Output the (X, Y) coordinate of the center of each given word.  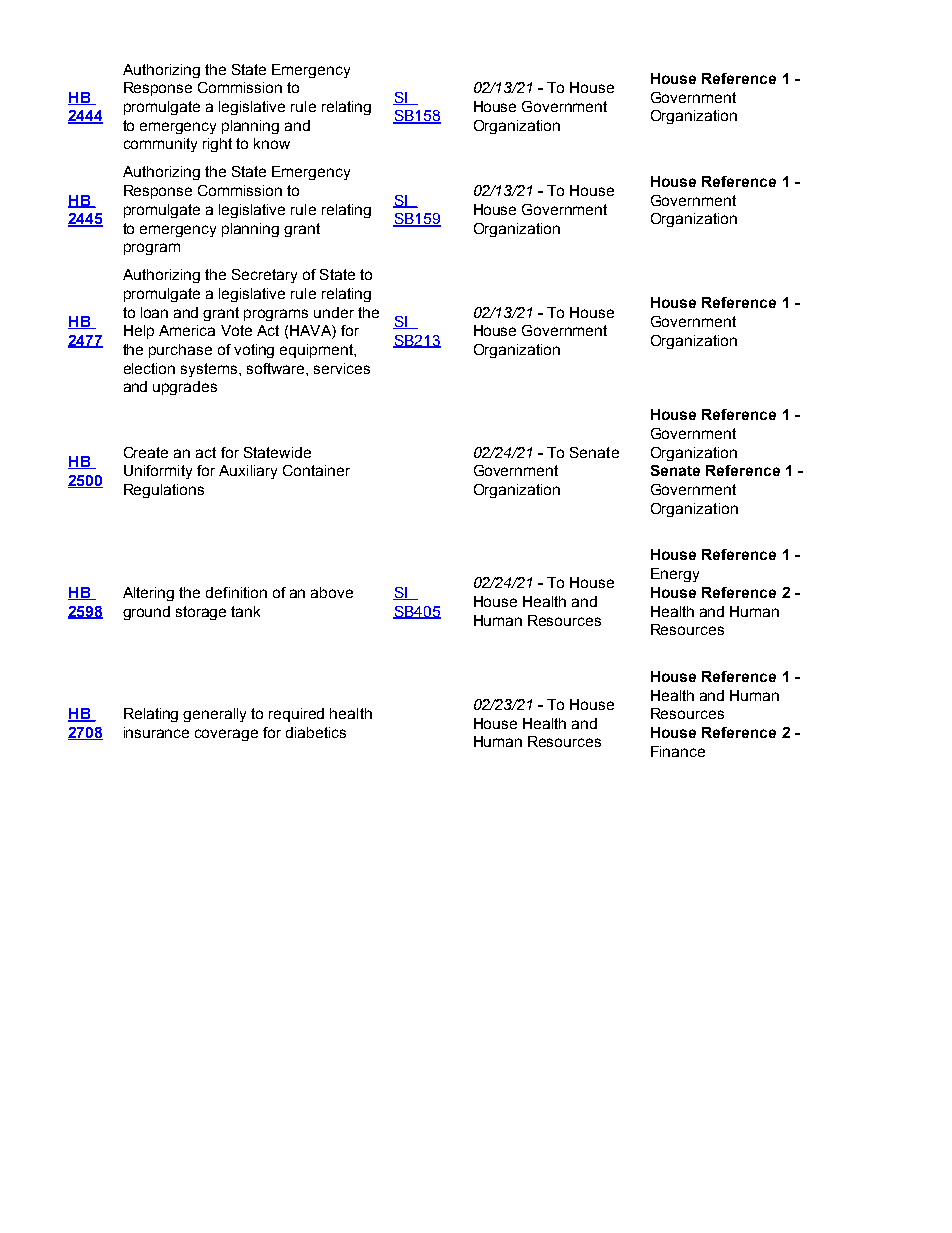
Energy (675, 575)
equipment (317, 351)
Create (146, 452)
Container (316, 470)
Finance (678, 751)
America (187, 330)
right (217, 145)
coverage (226, 735)
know (272, 143)
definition (236, 592)
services (342, 368)
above (332, 592)
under (334, 312)
